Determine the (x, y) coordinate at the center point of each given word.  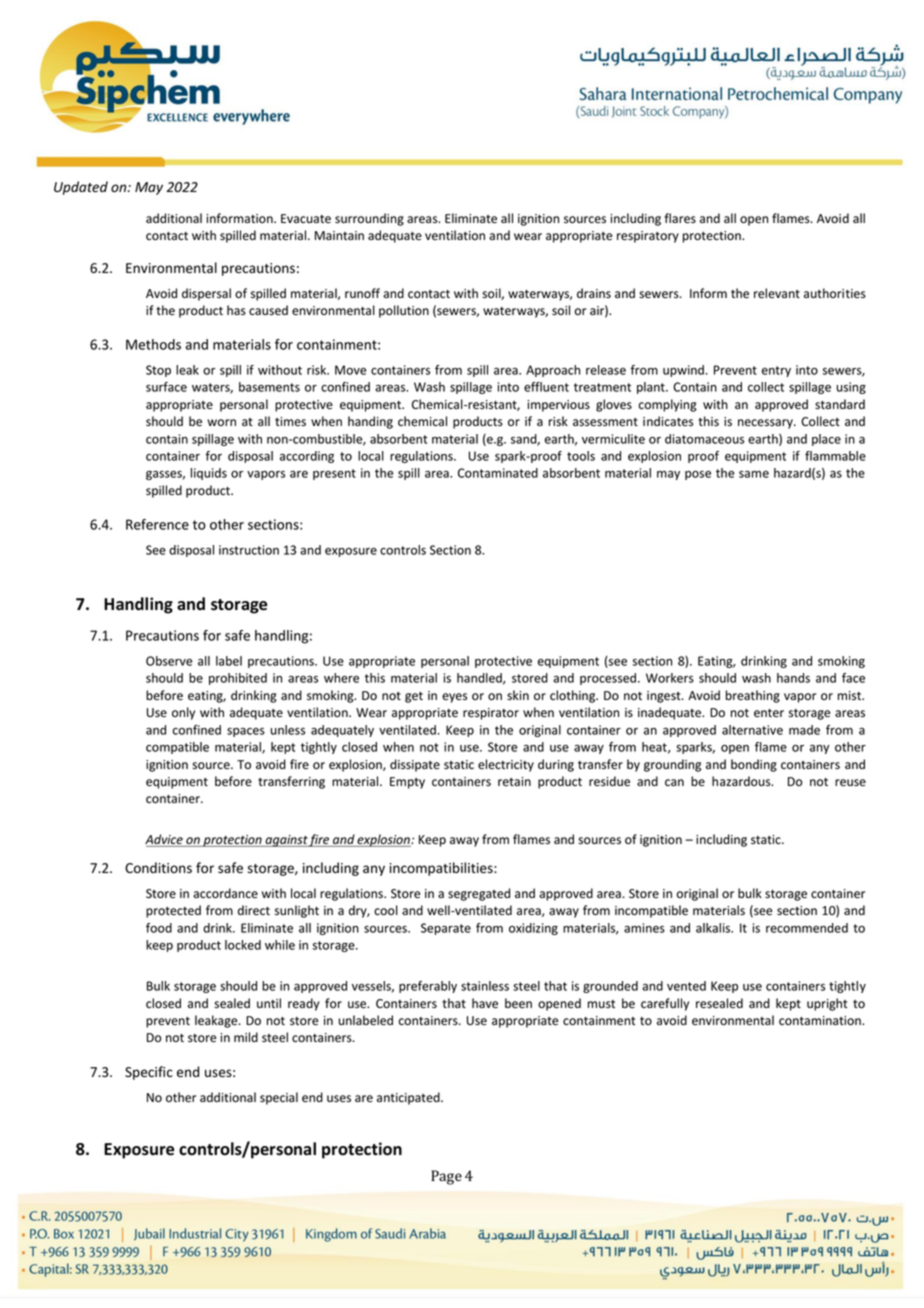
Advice (165, 840)
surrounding (369, 219)
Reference (157, 524)
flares (680, 218)
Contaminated (498, 473)
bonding (754, 765)
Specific (149, 1073)
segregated (479, 894)
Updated (81, 188)
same (754, 474)
